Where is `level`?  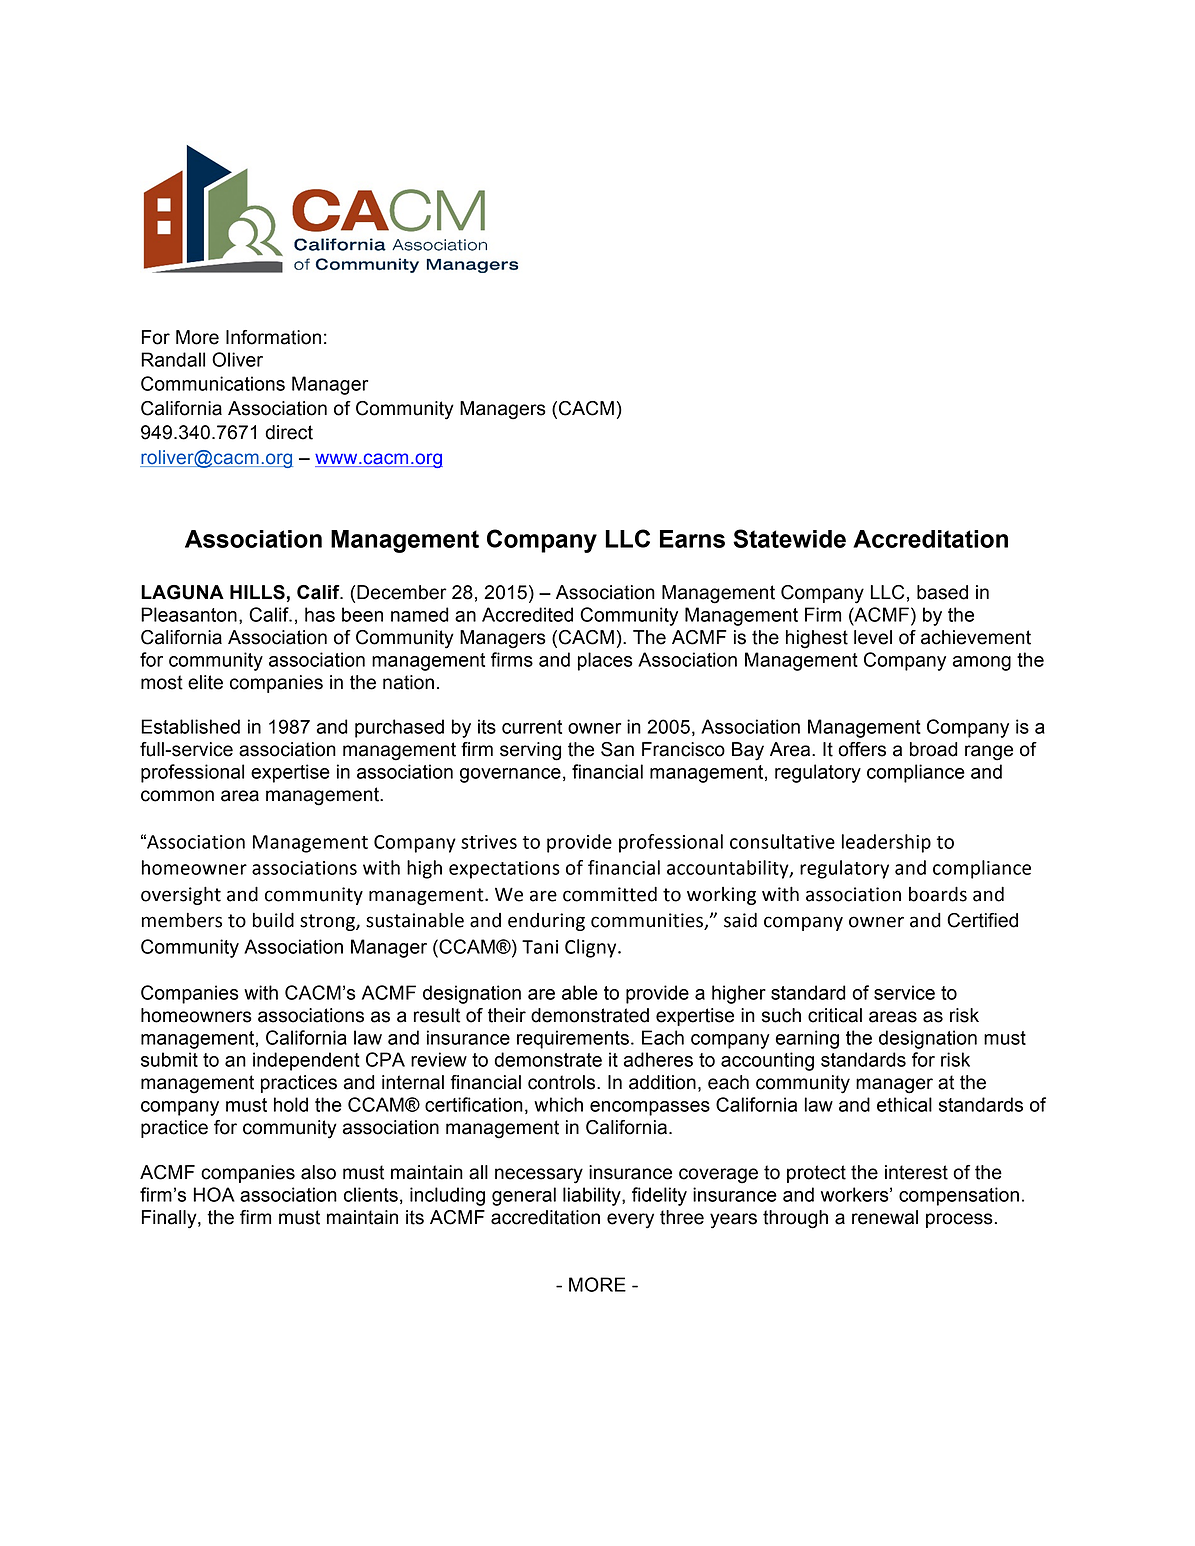 level is located at coordinates (873, 637).
